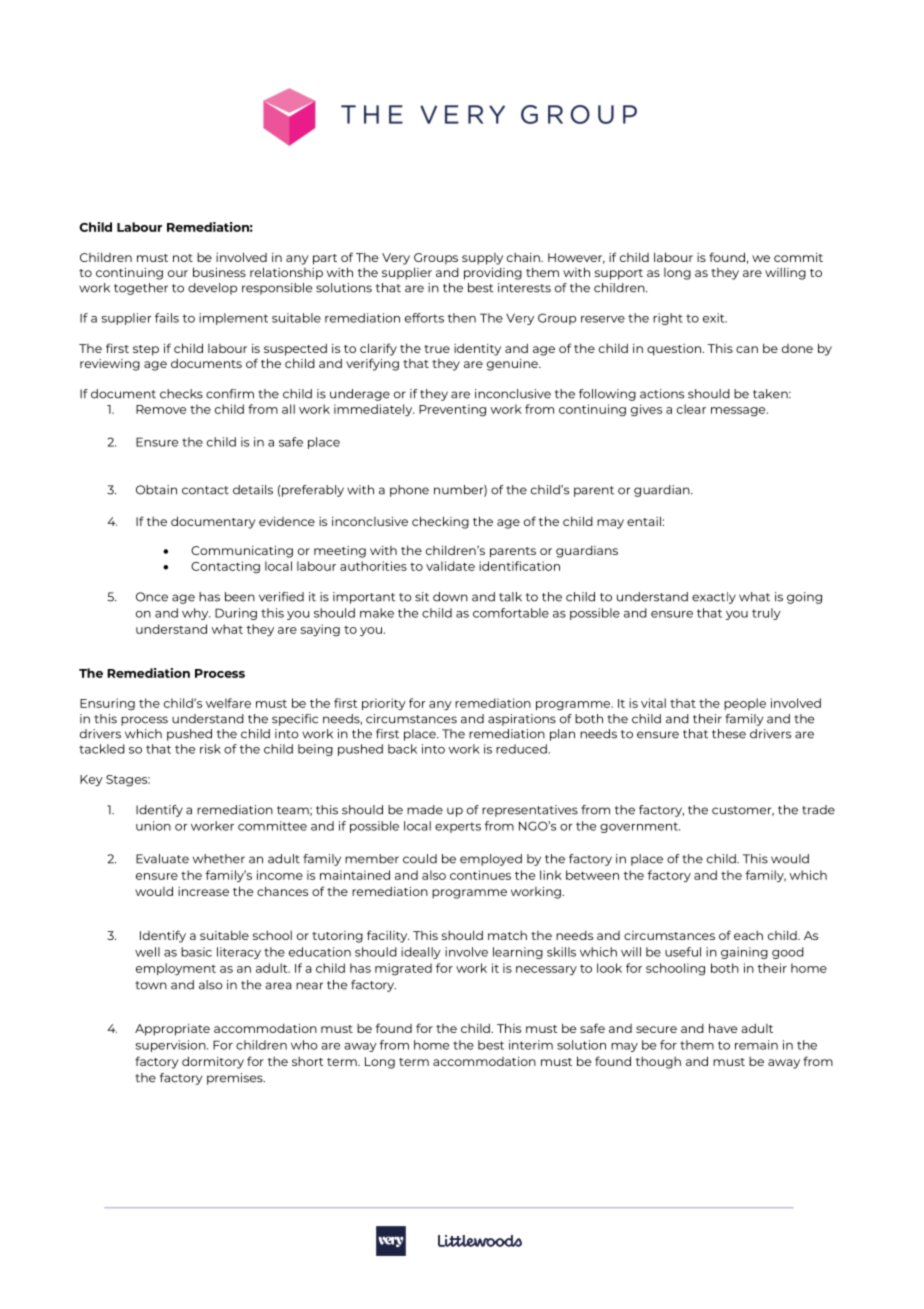 This screenshot has height=1309, width=924. I want to click on develop, so click(212, 289).
